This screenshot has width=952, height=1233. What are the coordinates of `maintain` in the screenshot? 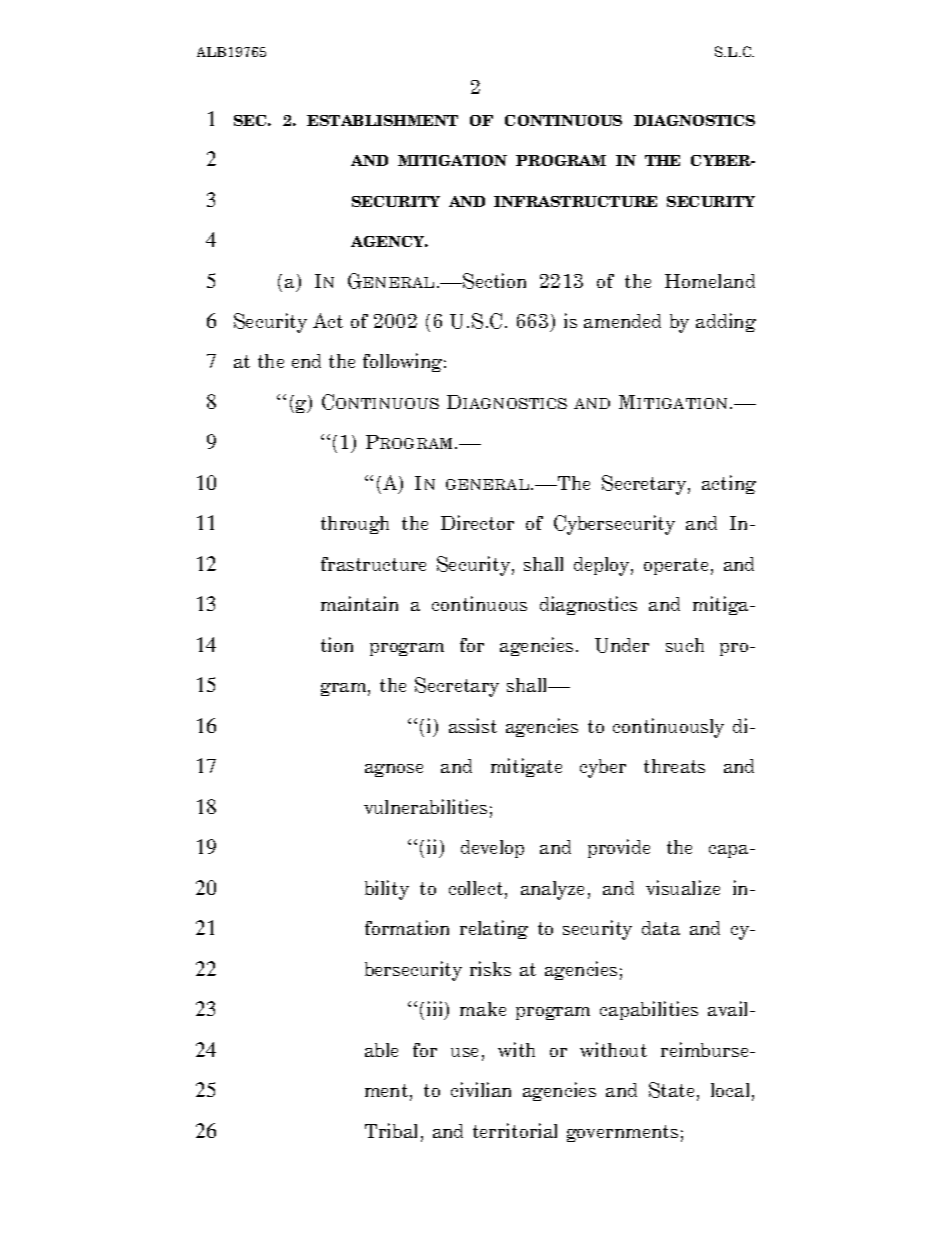 It's located at (359, 603).
